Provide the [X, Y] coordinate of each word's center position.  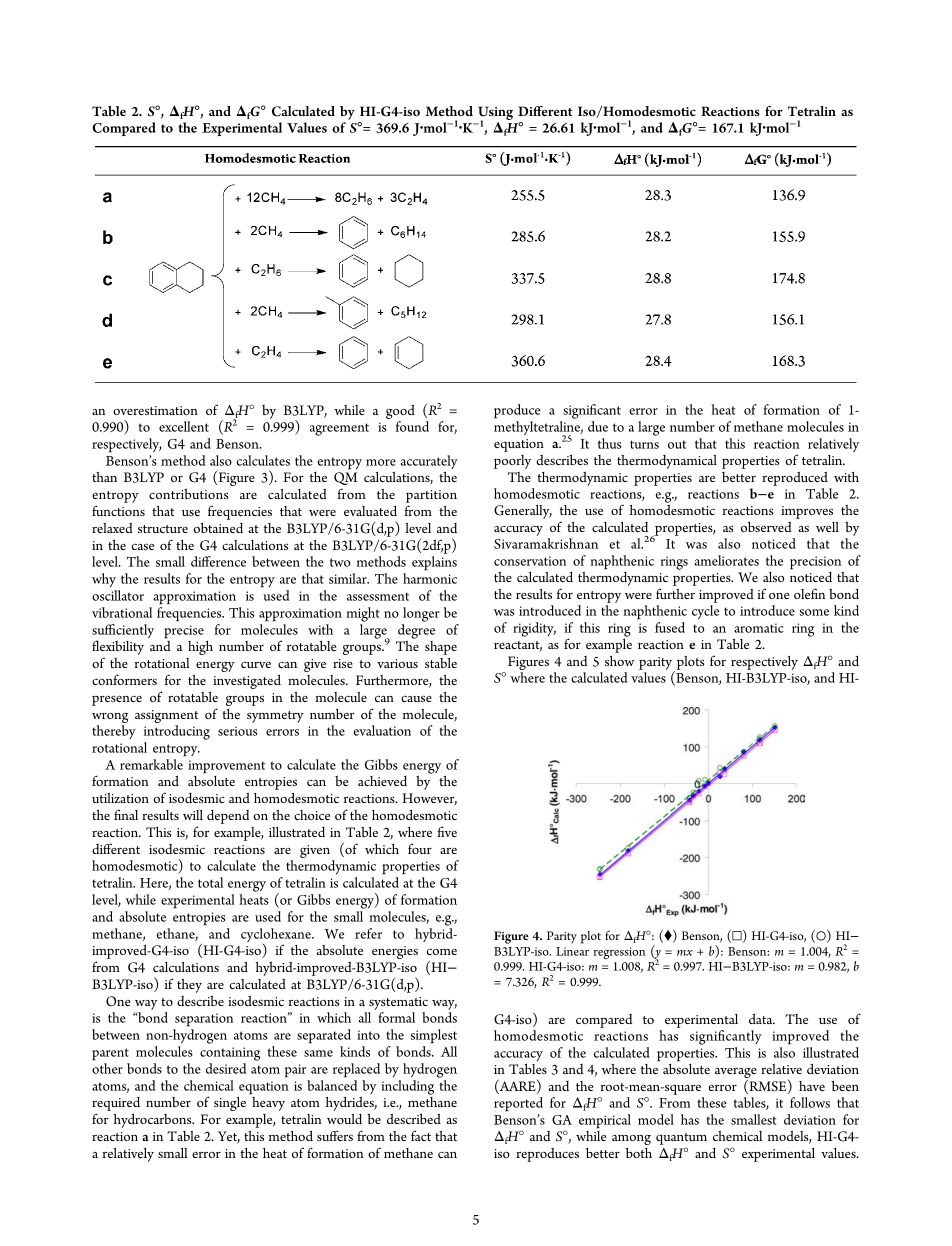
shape [441, 648]
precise [184, 632]
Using [495, 114]
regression [619, 953]
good [400, 413]
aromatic [759, 628]
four [420, 848]
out [677, 444]
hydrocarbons [154, 1121]
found [412, 426]
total [210, 882]
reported [518, 1104]
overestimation [155, 410]
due [598, 426]
